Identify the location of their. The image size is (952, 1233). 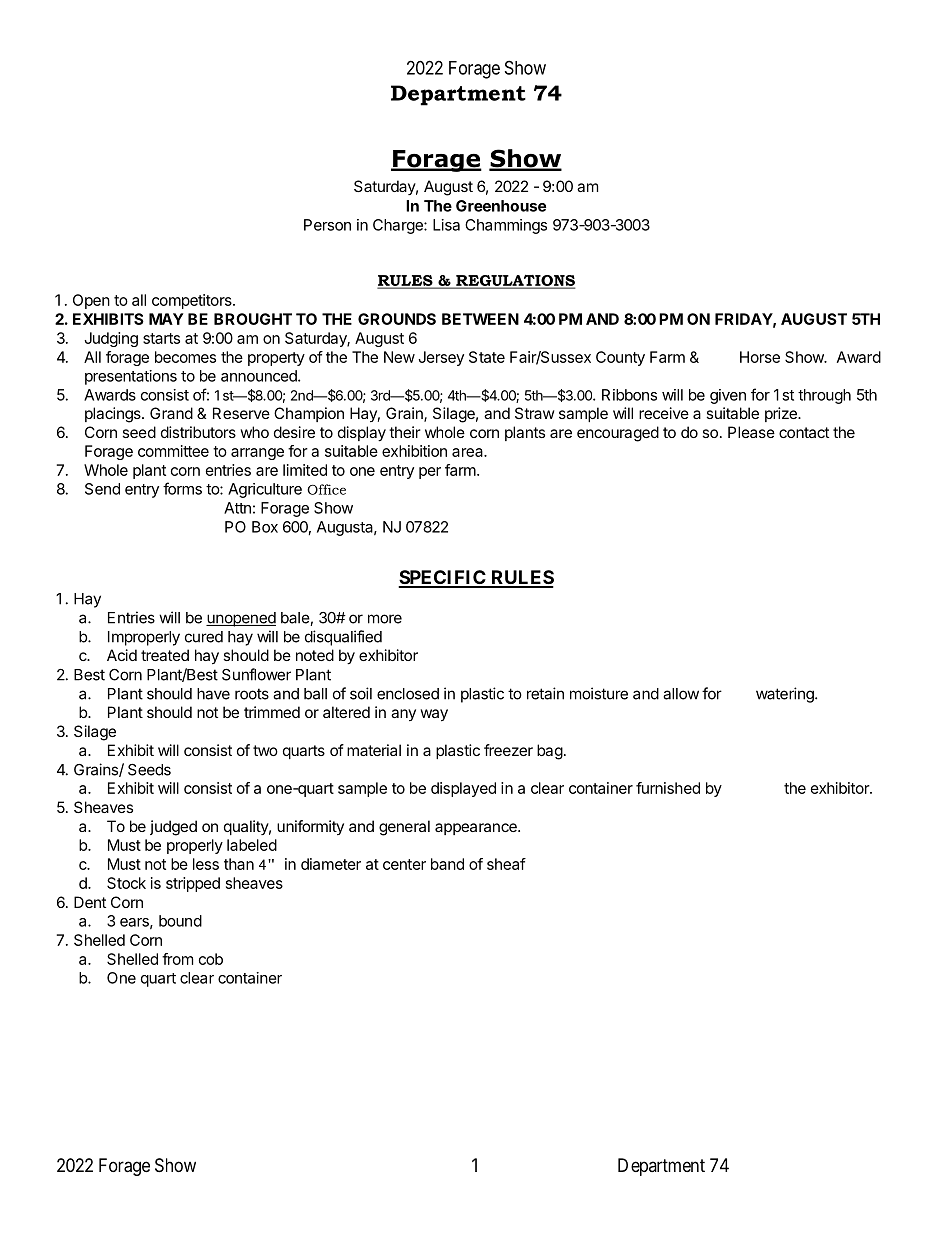
(405, 432).
